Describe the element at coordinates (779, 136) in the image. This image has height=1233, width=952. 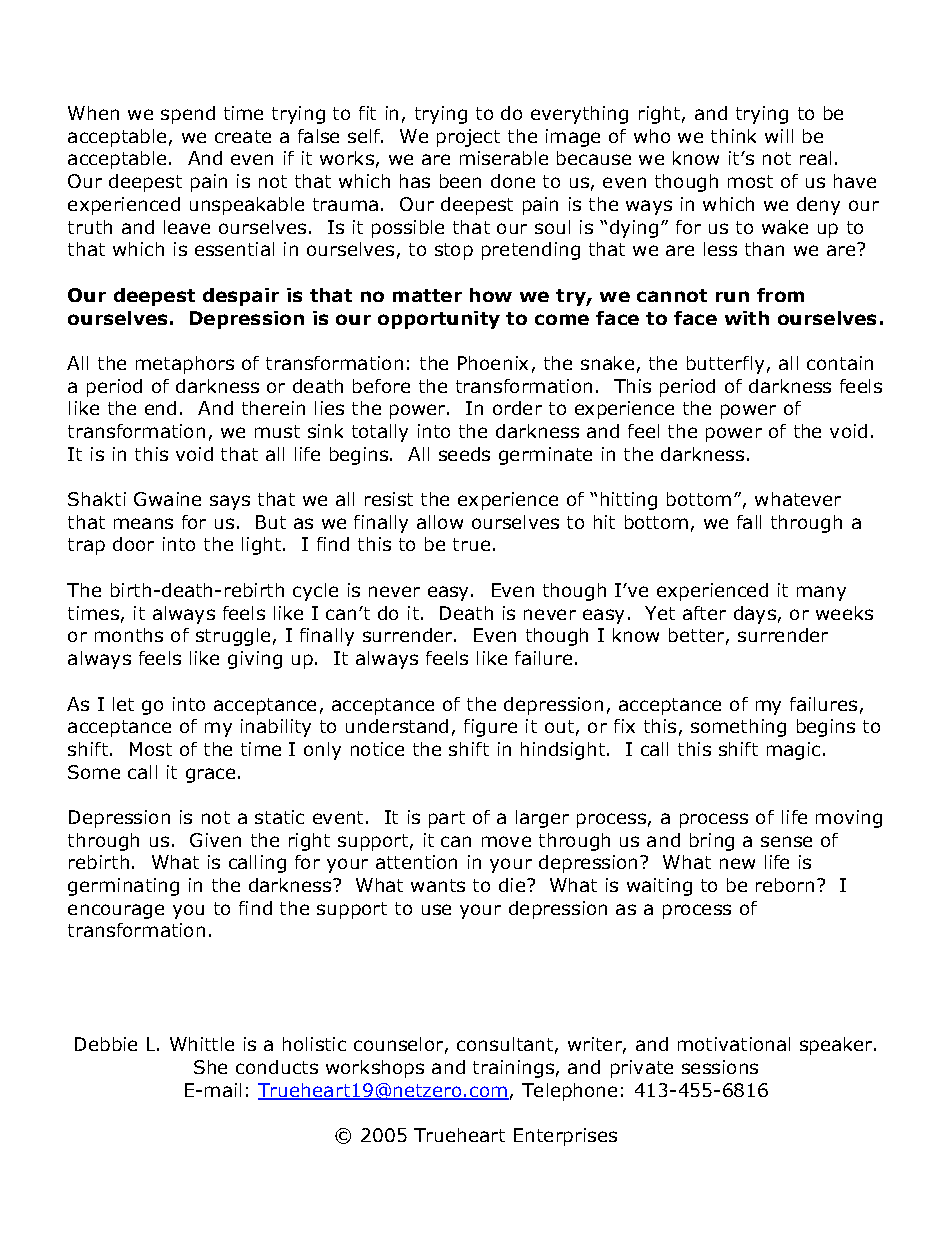
I see `will` at that location.
